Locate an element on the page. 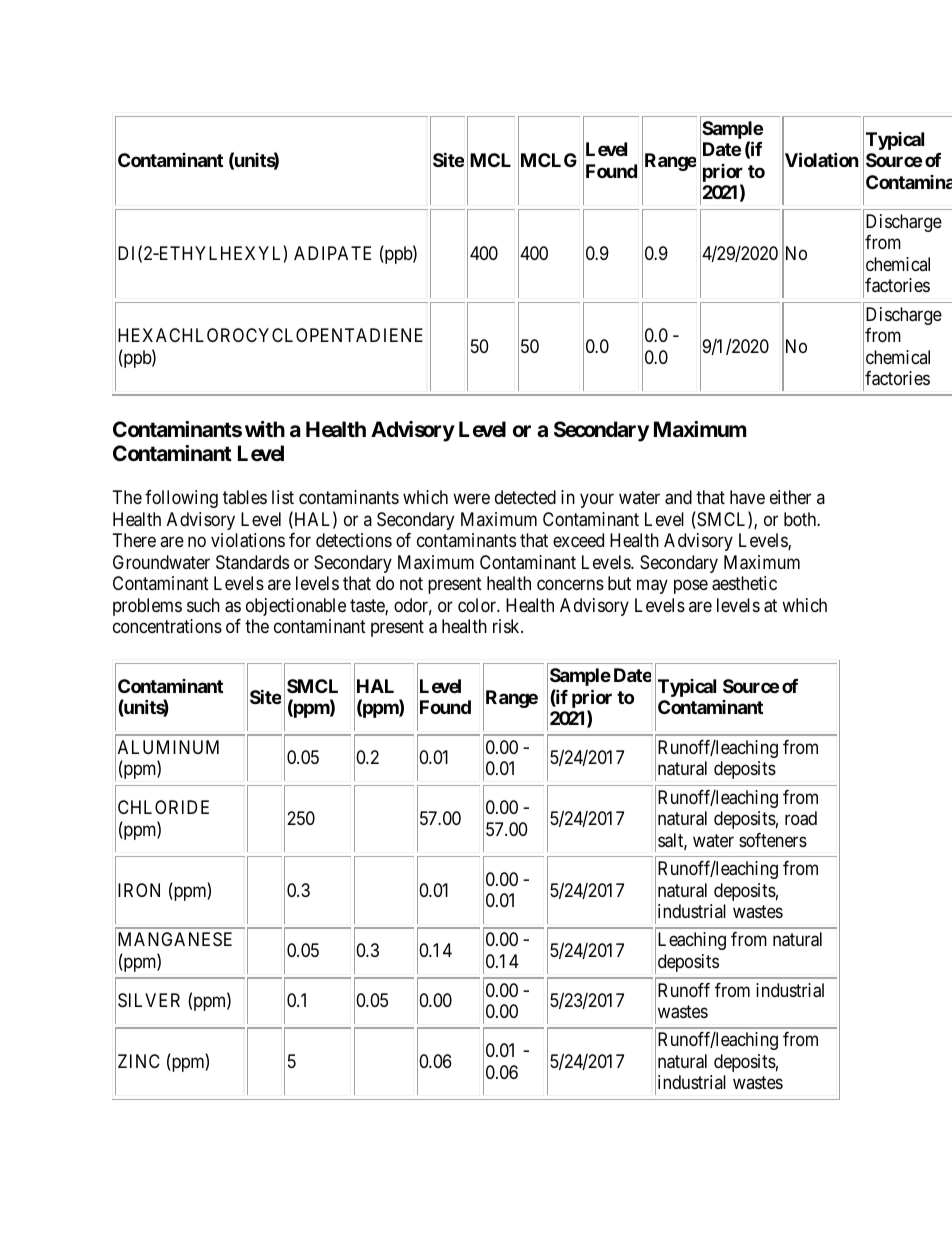  with is located at coordinates (265, 429).
